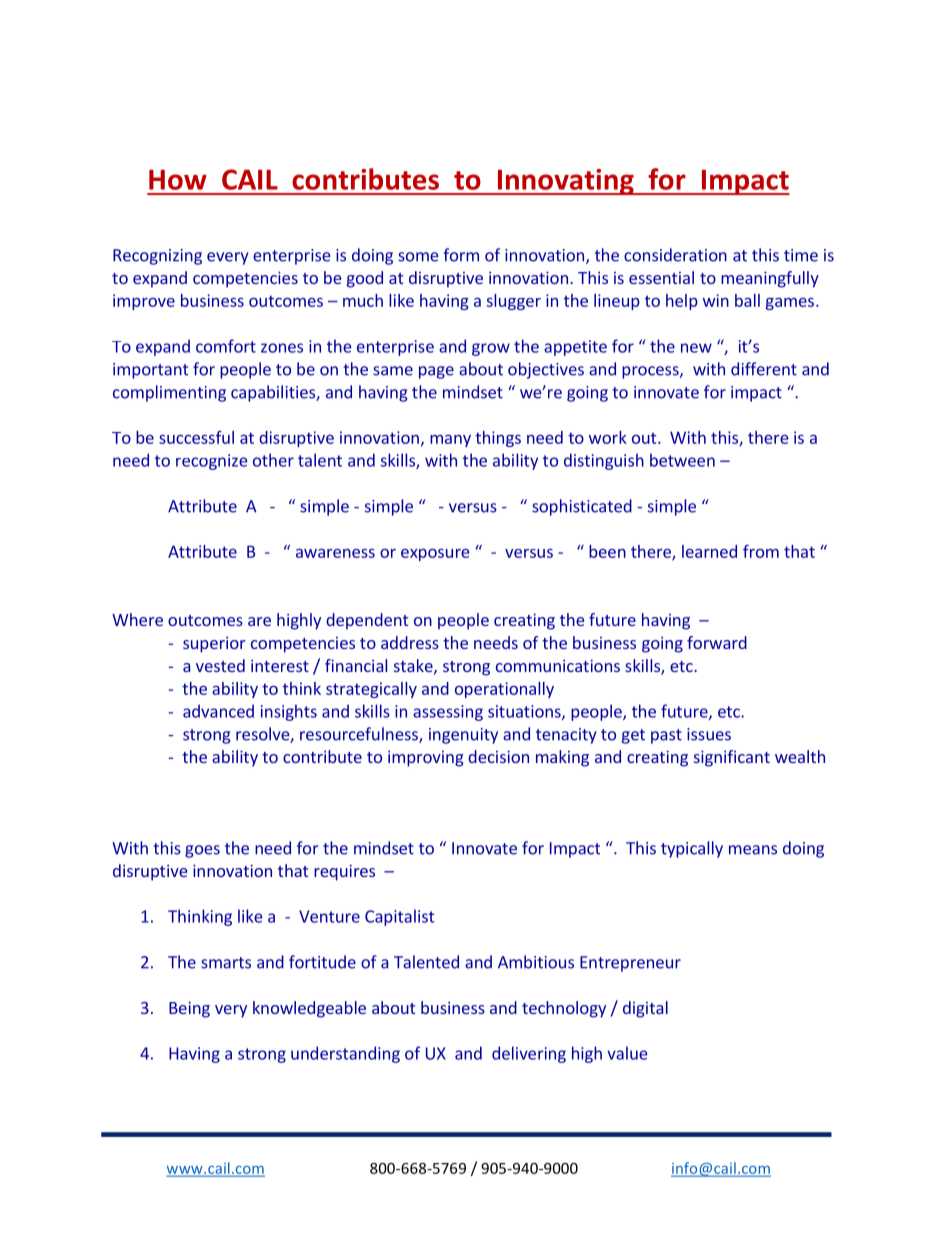  I want to click on exposure, so click(435, 555).
